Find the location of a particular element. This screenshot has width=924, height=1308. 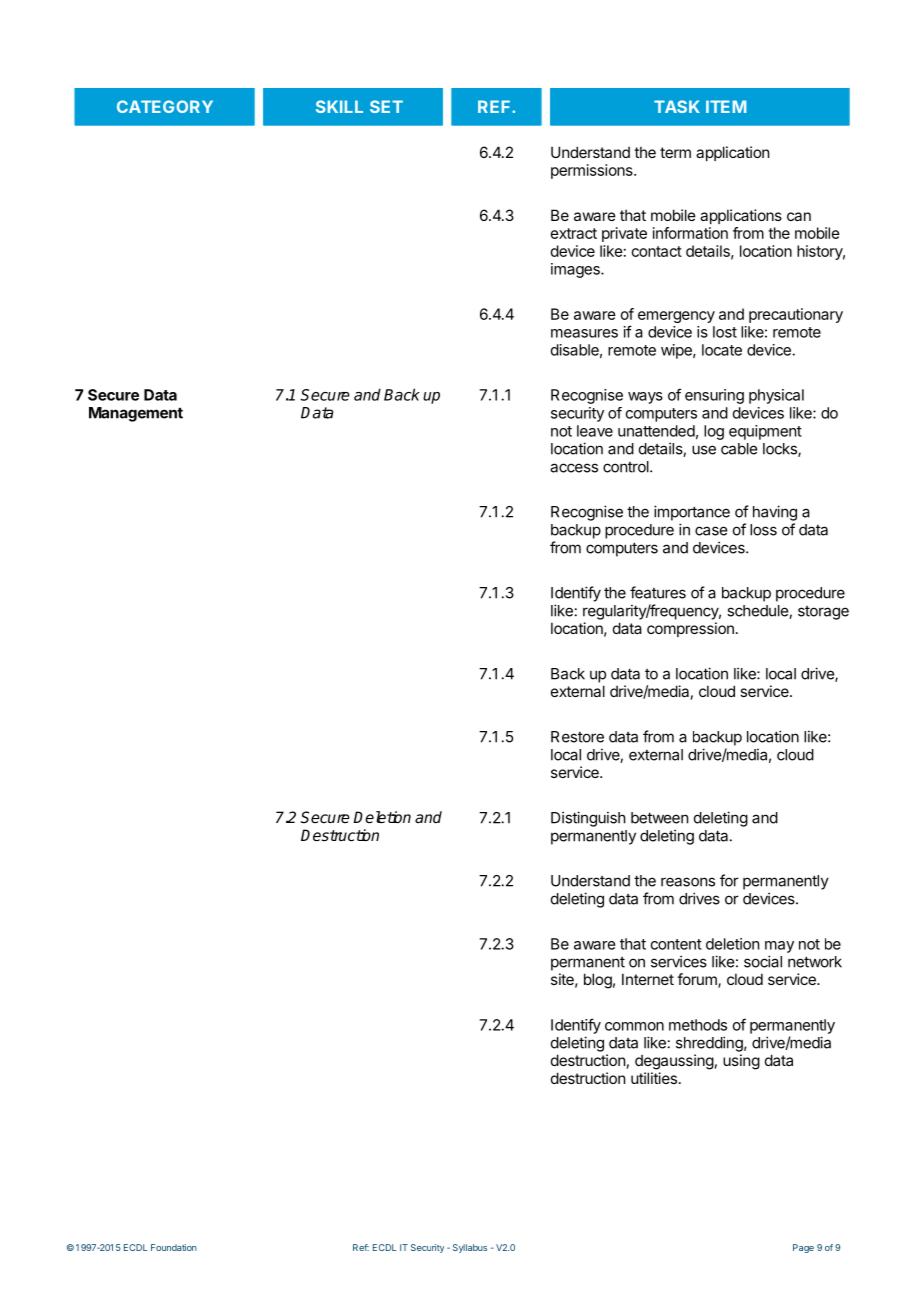

Distinguish is located at coordinates (588, 819).
